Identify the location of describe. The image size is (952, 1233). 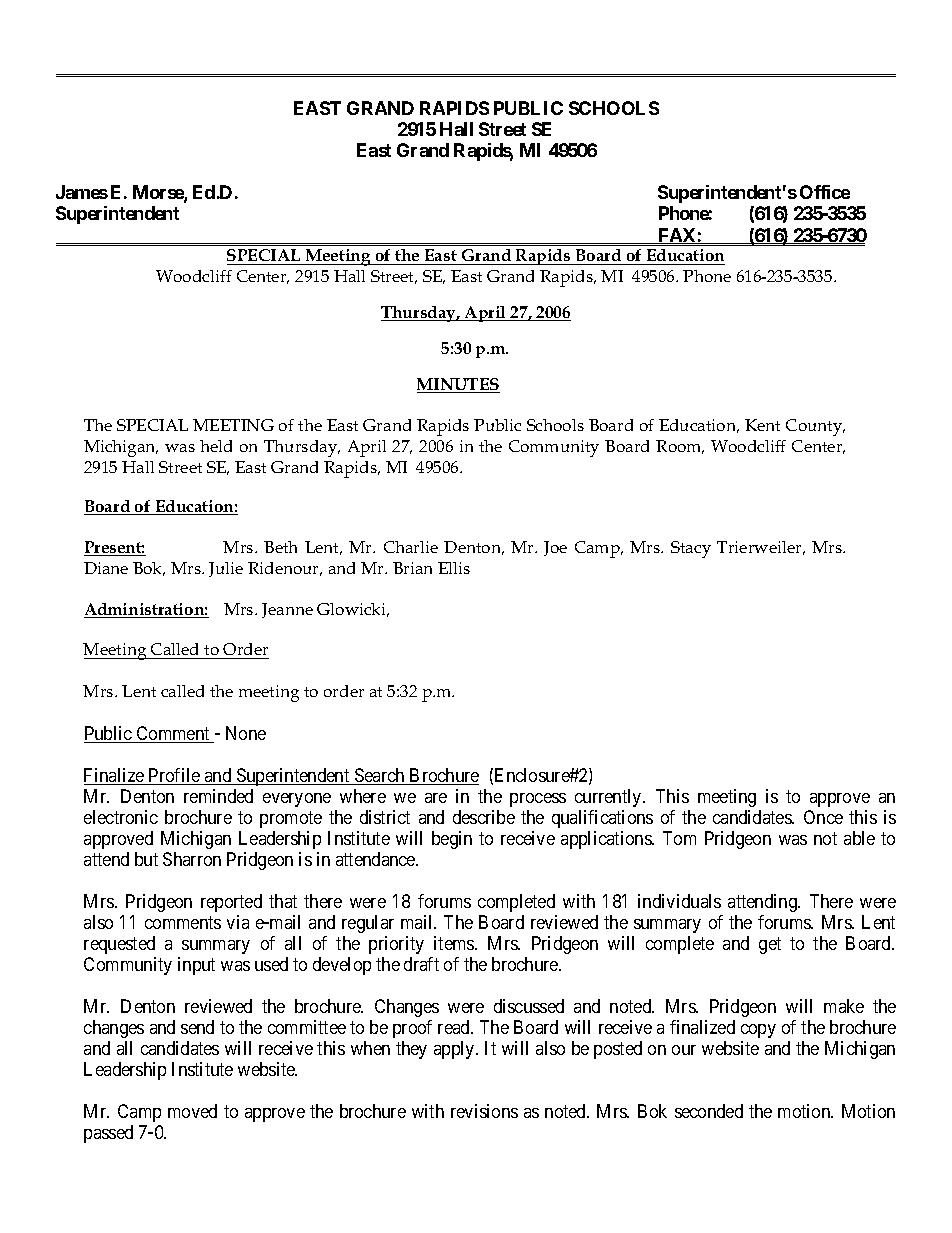
(484, 817).
